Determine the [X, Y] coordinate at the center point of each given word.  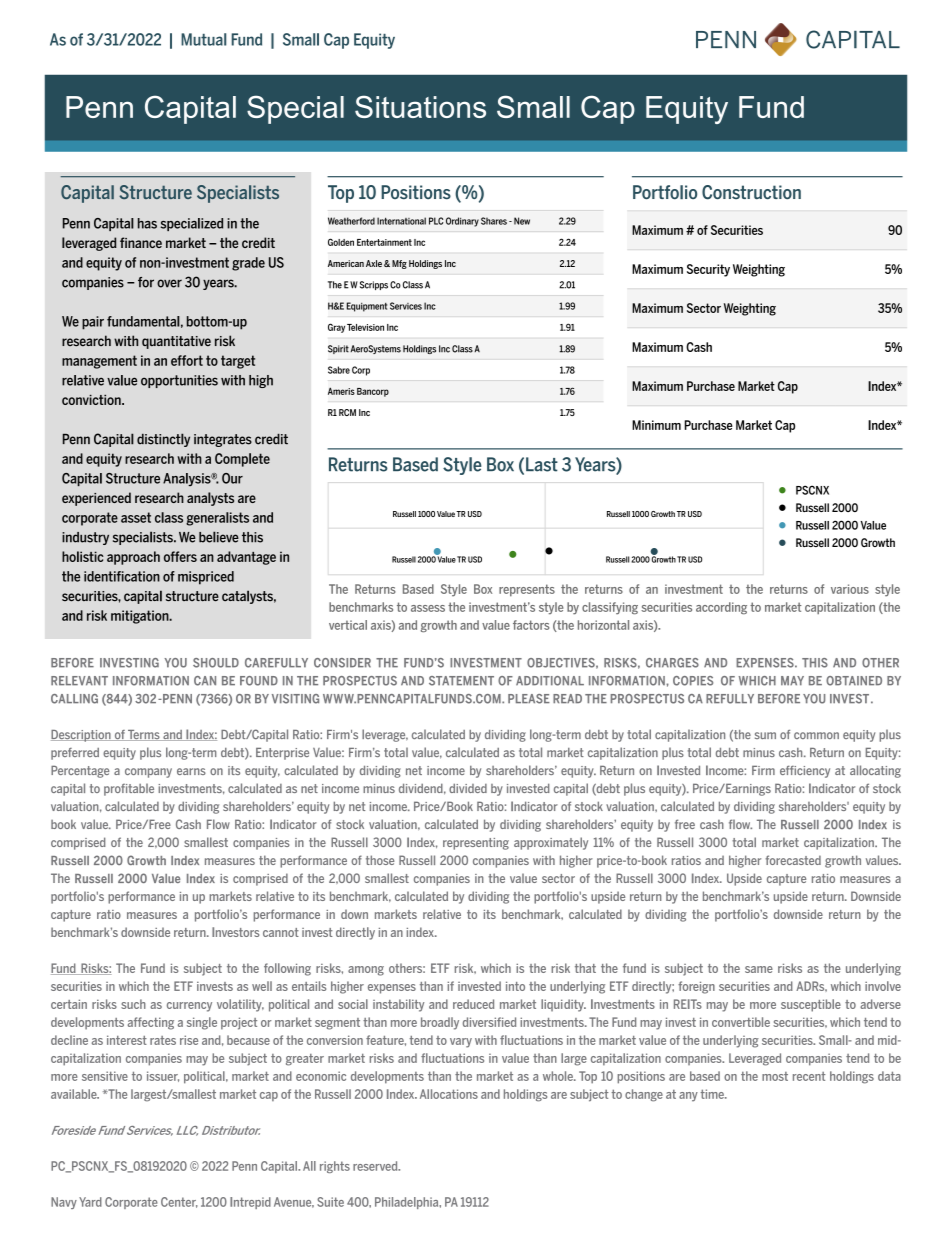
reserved [376, 1166]
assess [428, 608]
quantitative [176, 342]
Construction [751, 192]
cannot [281, 932]
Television [365, 327]
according [721, 608]
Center [179, 1202]
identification [122, 576]
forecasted [793, 860]
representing [476, 844]
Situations [420, 106]
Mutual [203, 39]
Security [708, 270]
